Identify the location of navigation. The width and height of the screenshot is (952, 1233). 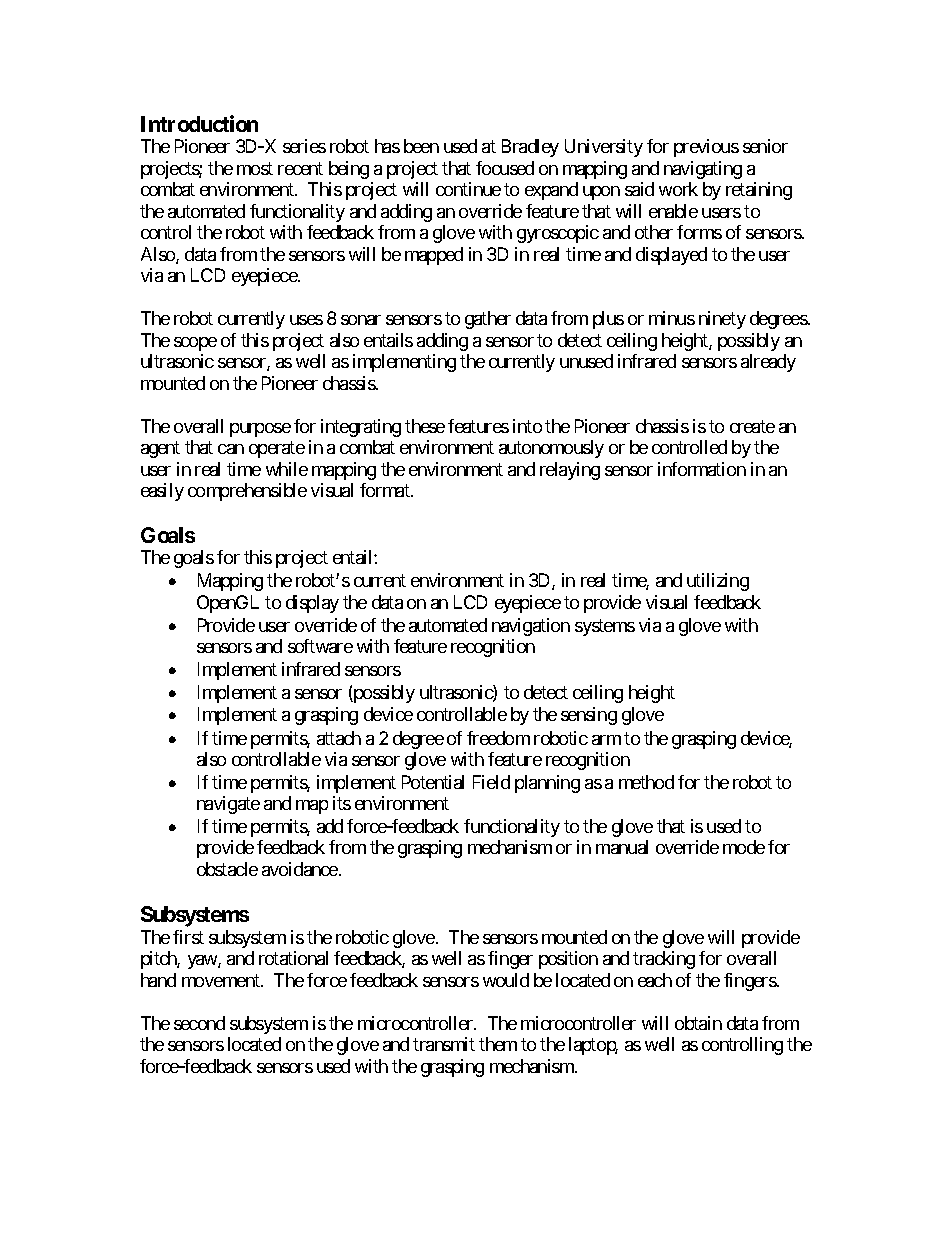
(531, 627).
